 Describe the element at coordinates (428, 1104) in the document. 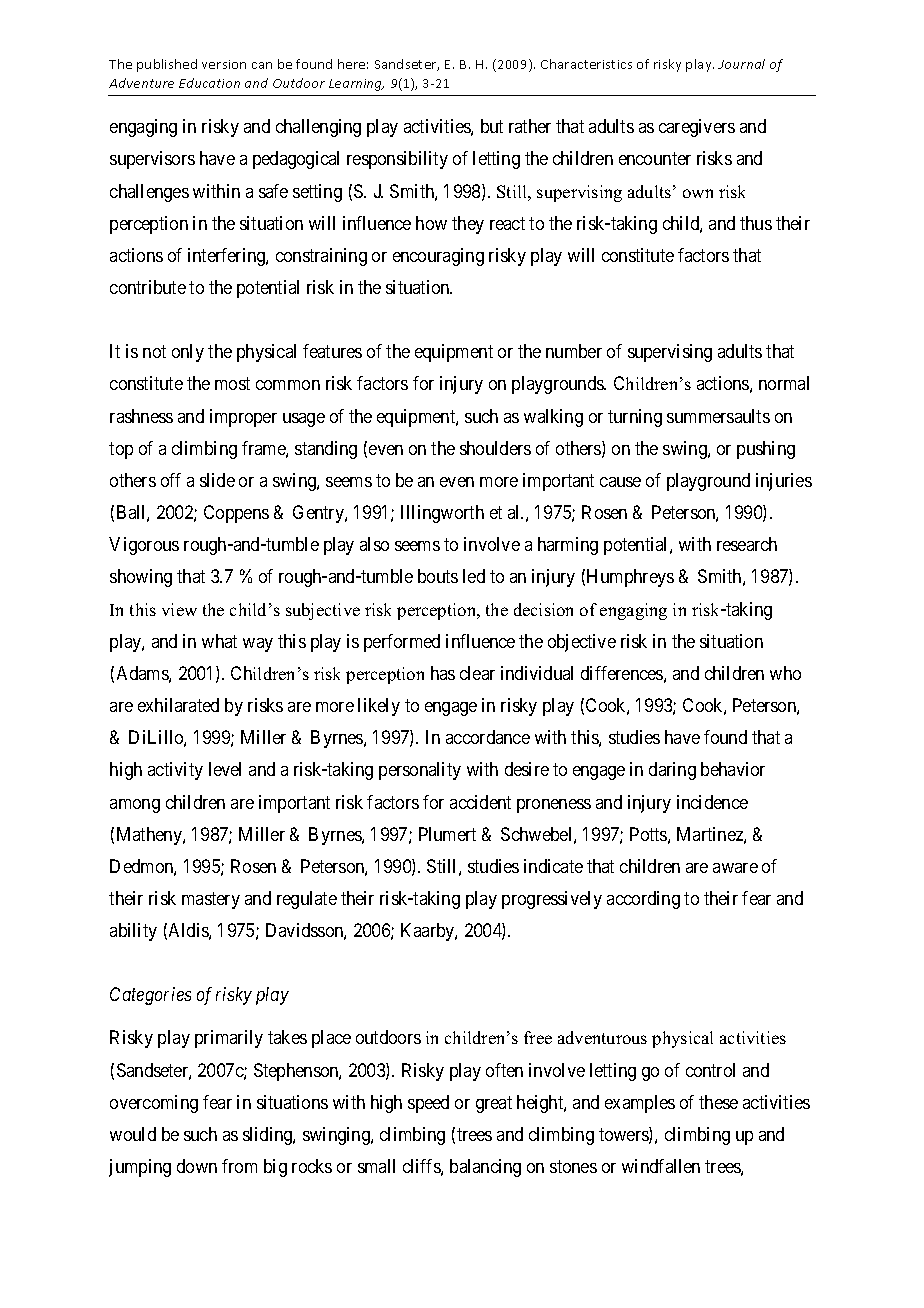

I see `speed` at that location.
